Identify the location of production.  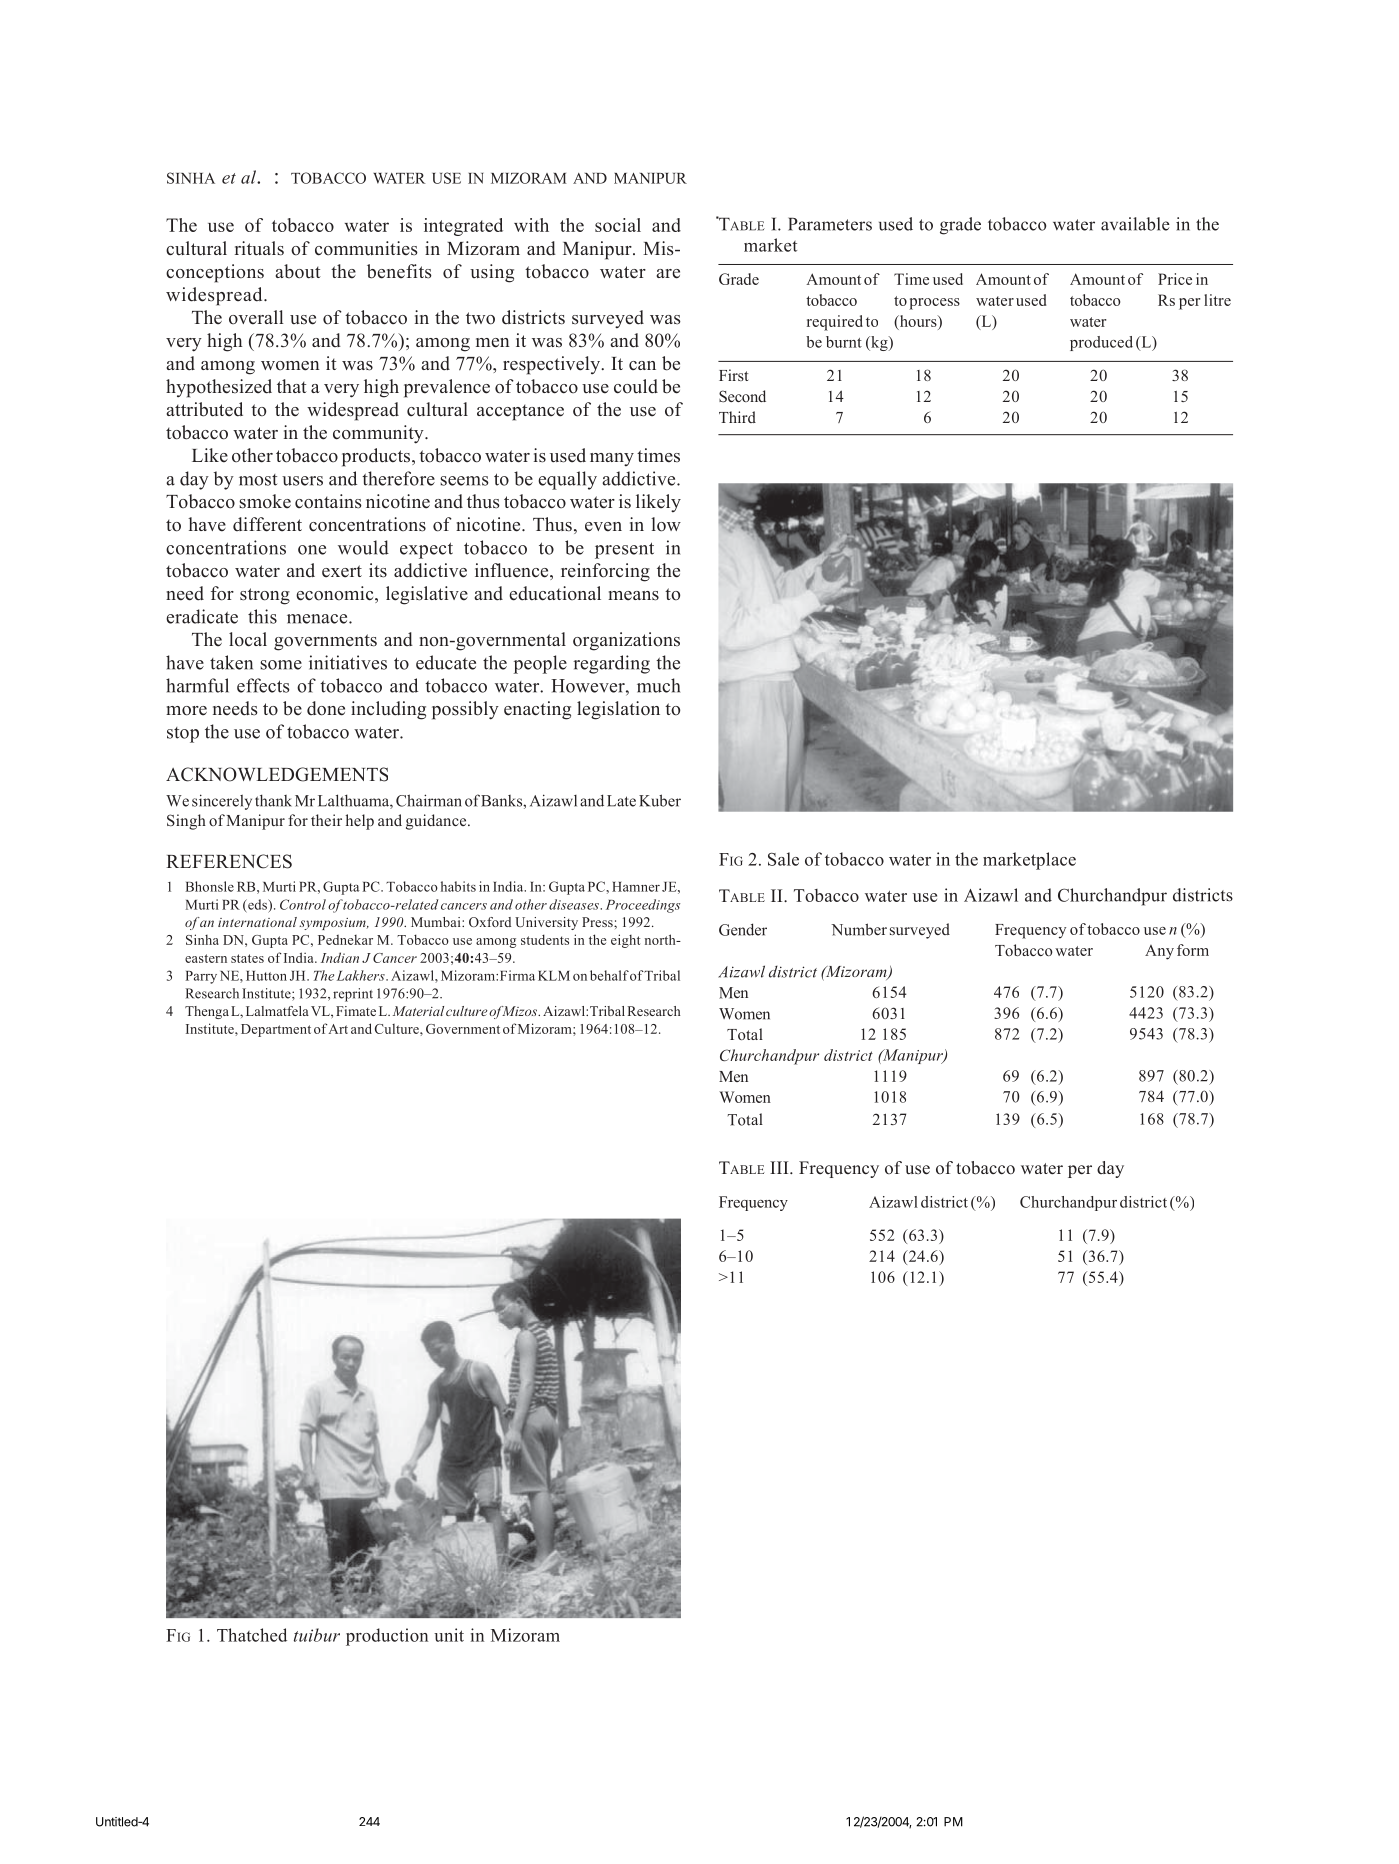
(387, 1637).
